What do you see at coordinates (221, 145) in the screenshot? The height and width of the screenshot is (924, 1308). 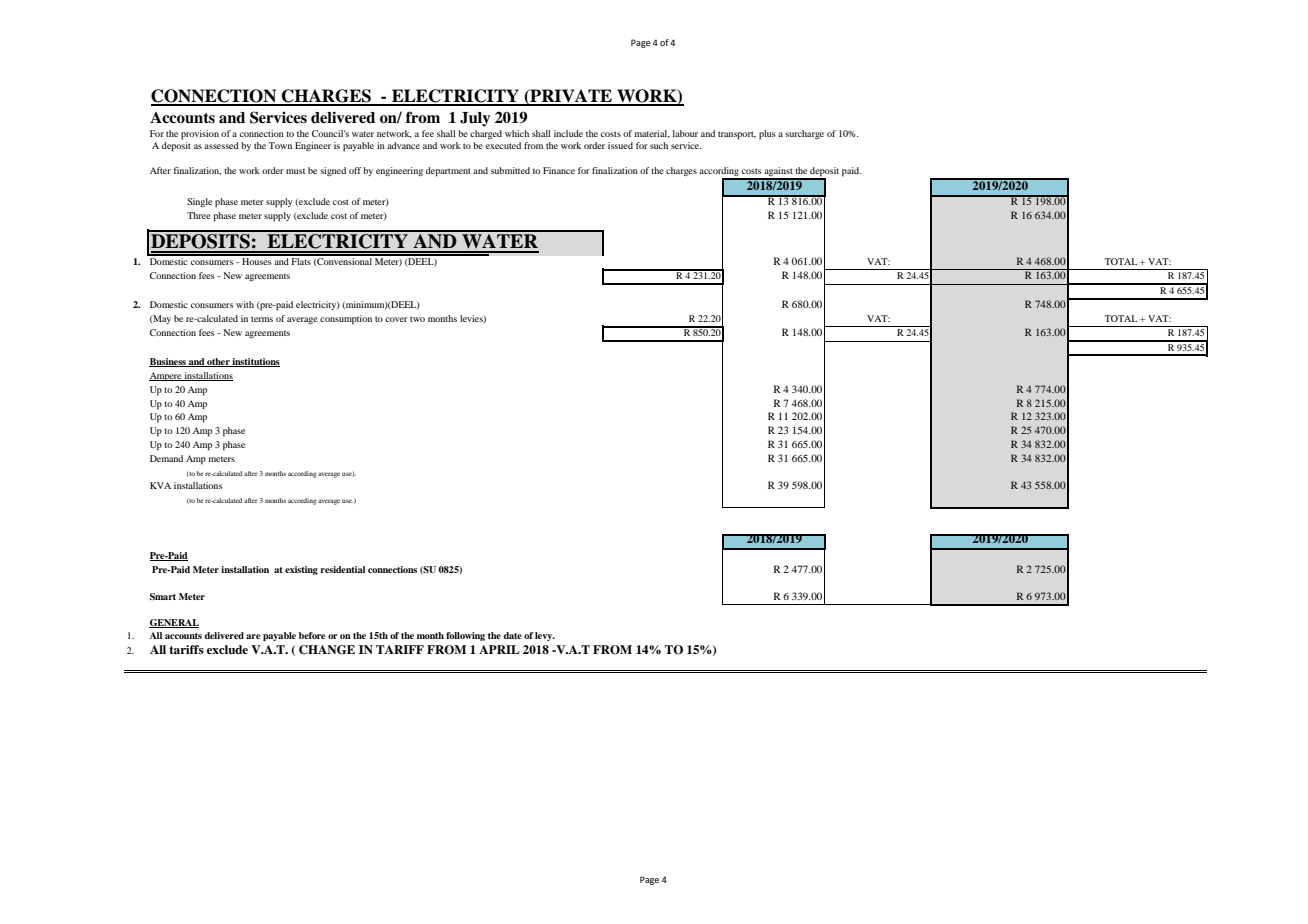 I see `assessed` at bounding box center [221, 145].
